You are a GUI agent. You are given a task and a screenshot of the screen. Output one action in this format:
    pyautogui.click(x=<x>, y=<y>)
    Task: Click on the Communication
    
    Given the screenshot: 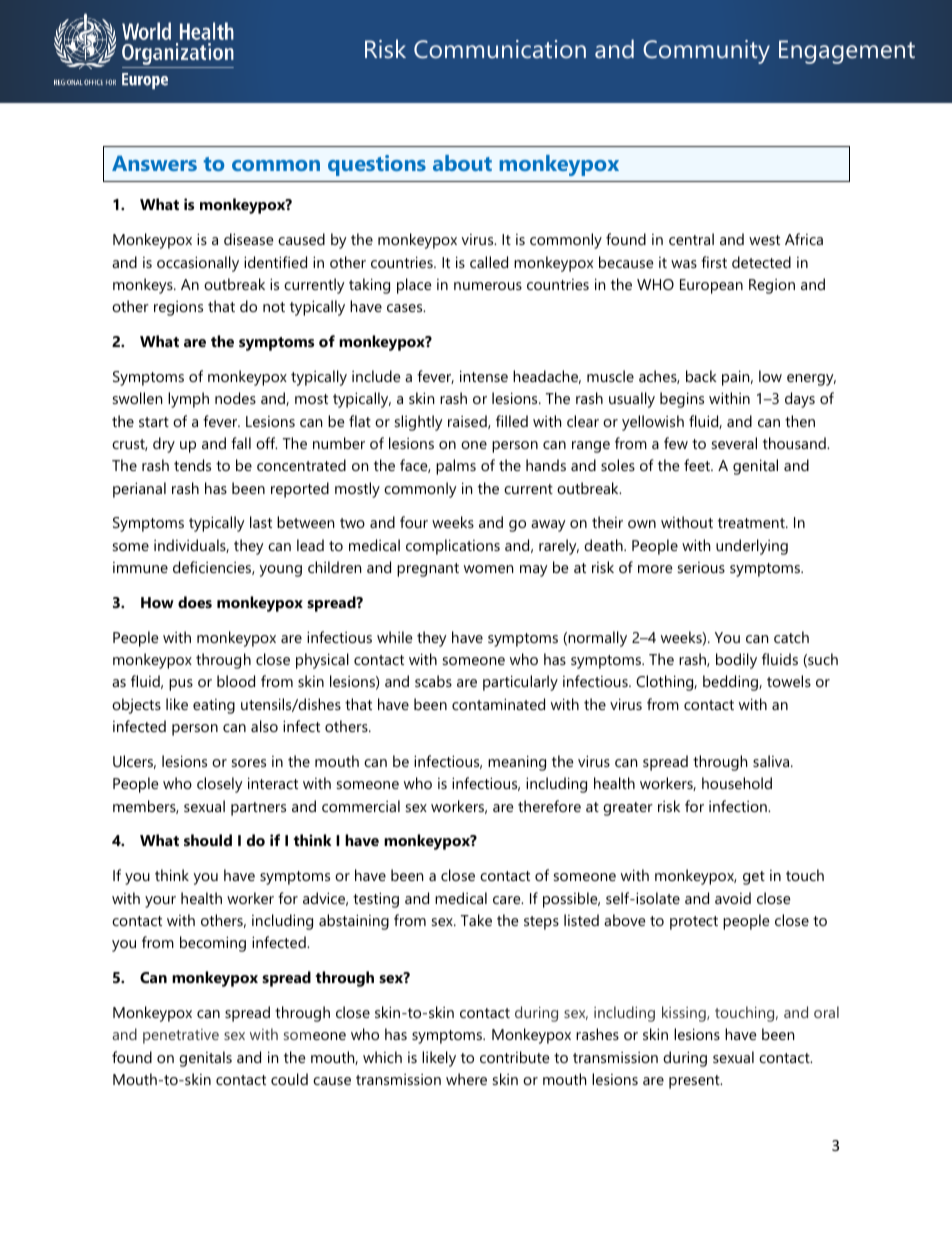 What is the action you would take?
    pyautogui.click(x=500, y=49)
